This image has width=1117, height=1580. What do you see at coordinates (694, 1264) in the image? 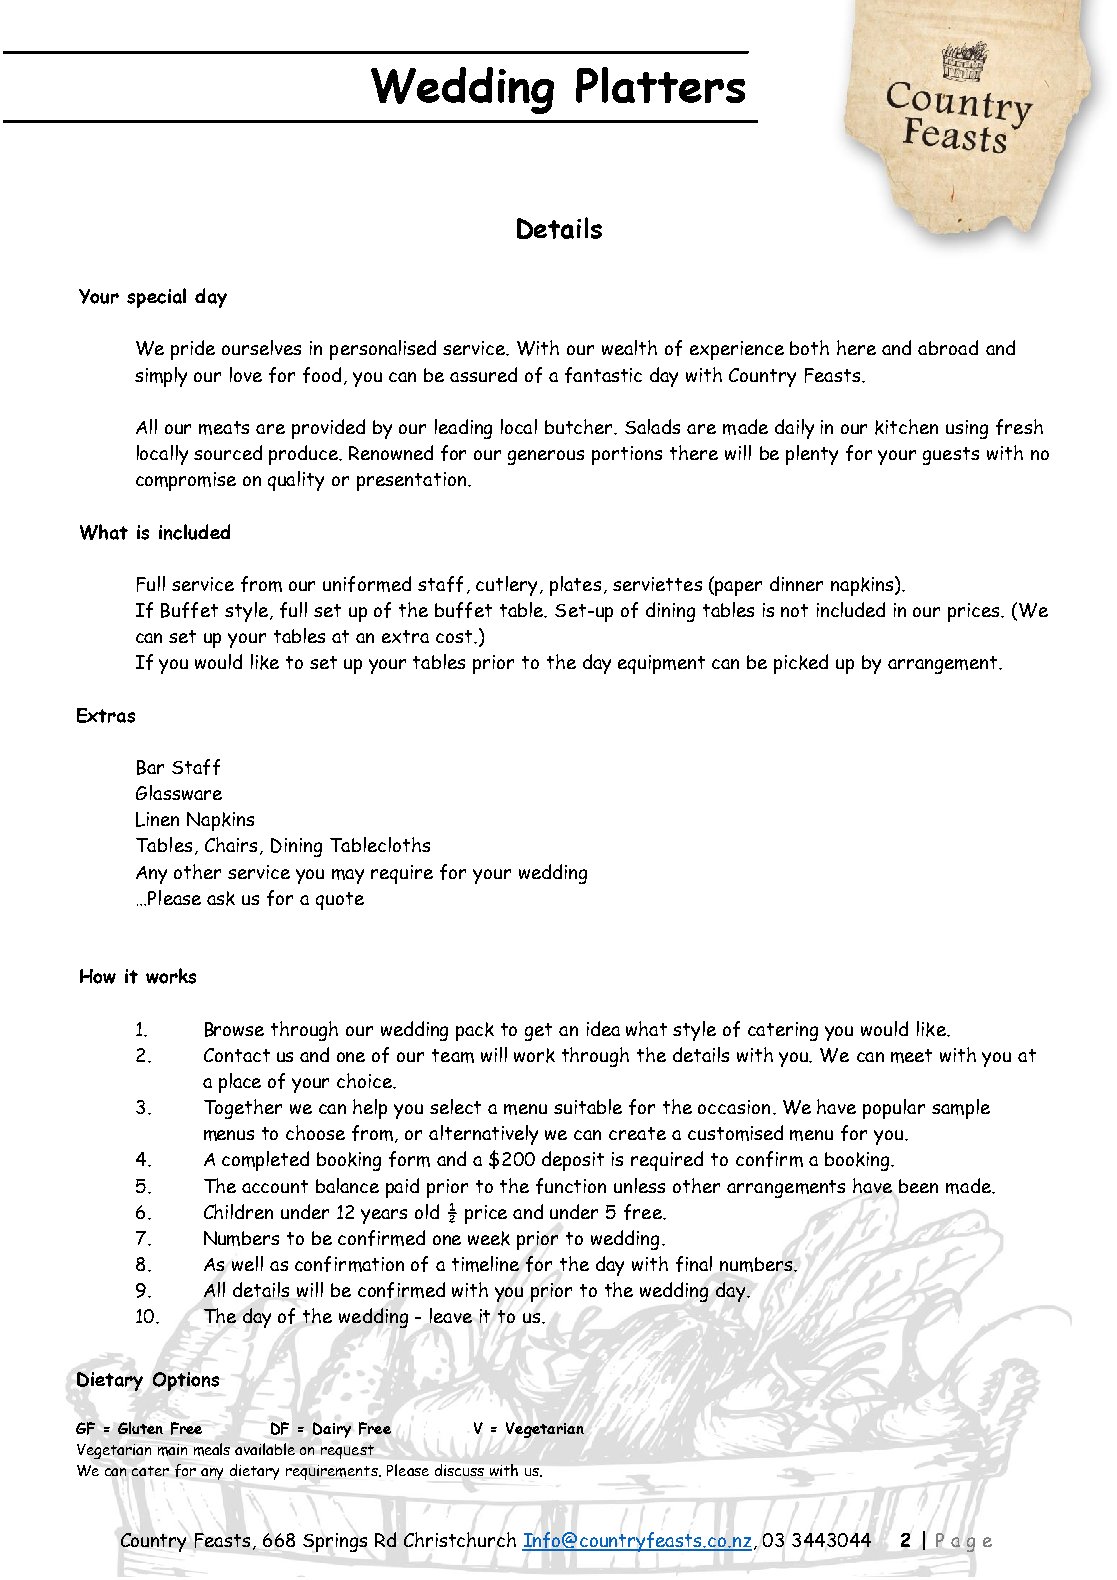
I see `final` at bounding box center [694, 1264].
